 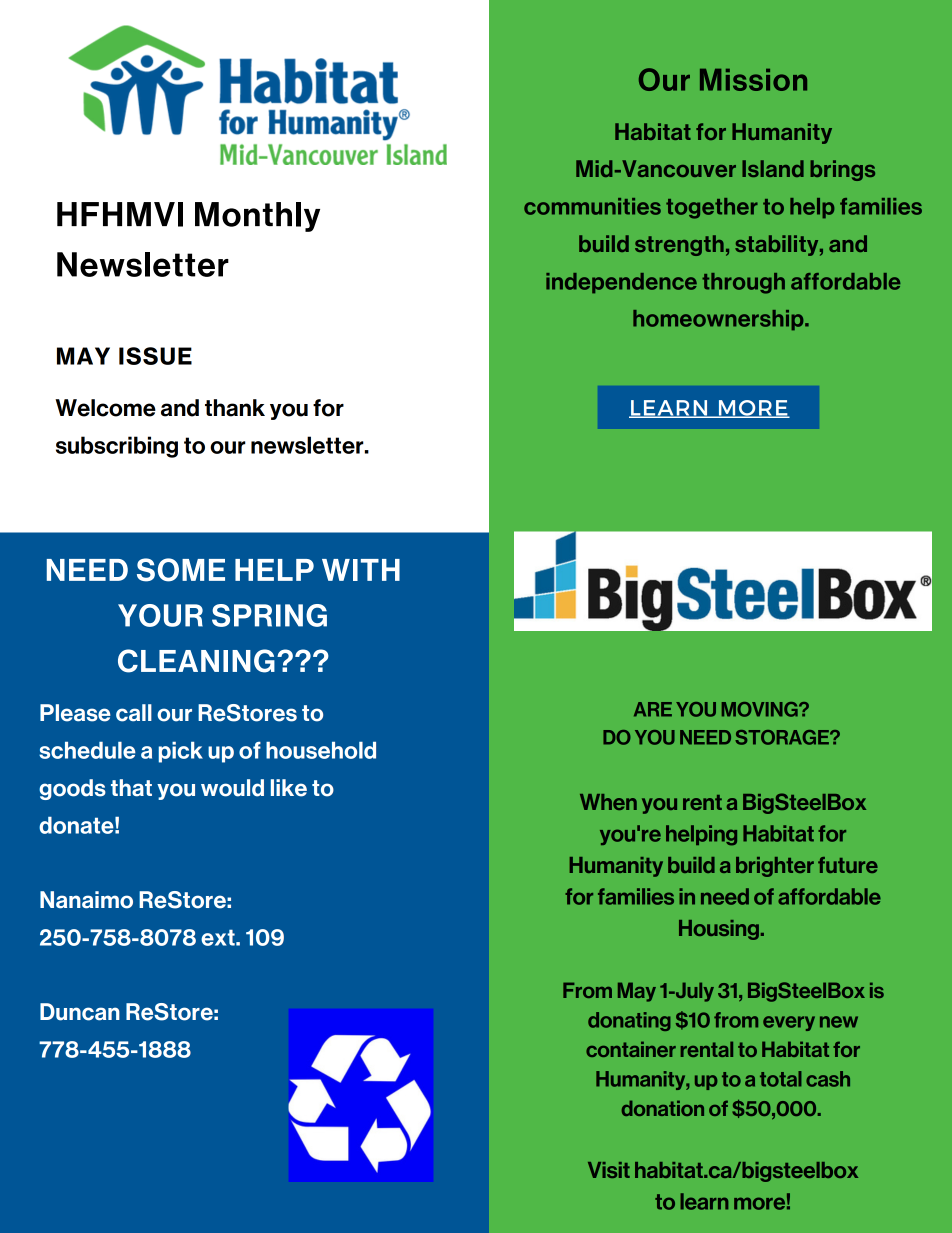 I want to click on MOVING, so click(x=761, y=709).
